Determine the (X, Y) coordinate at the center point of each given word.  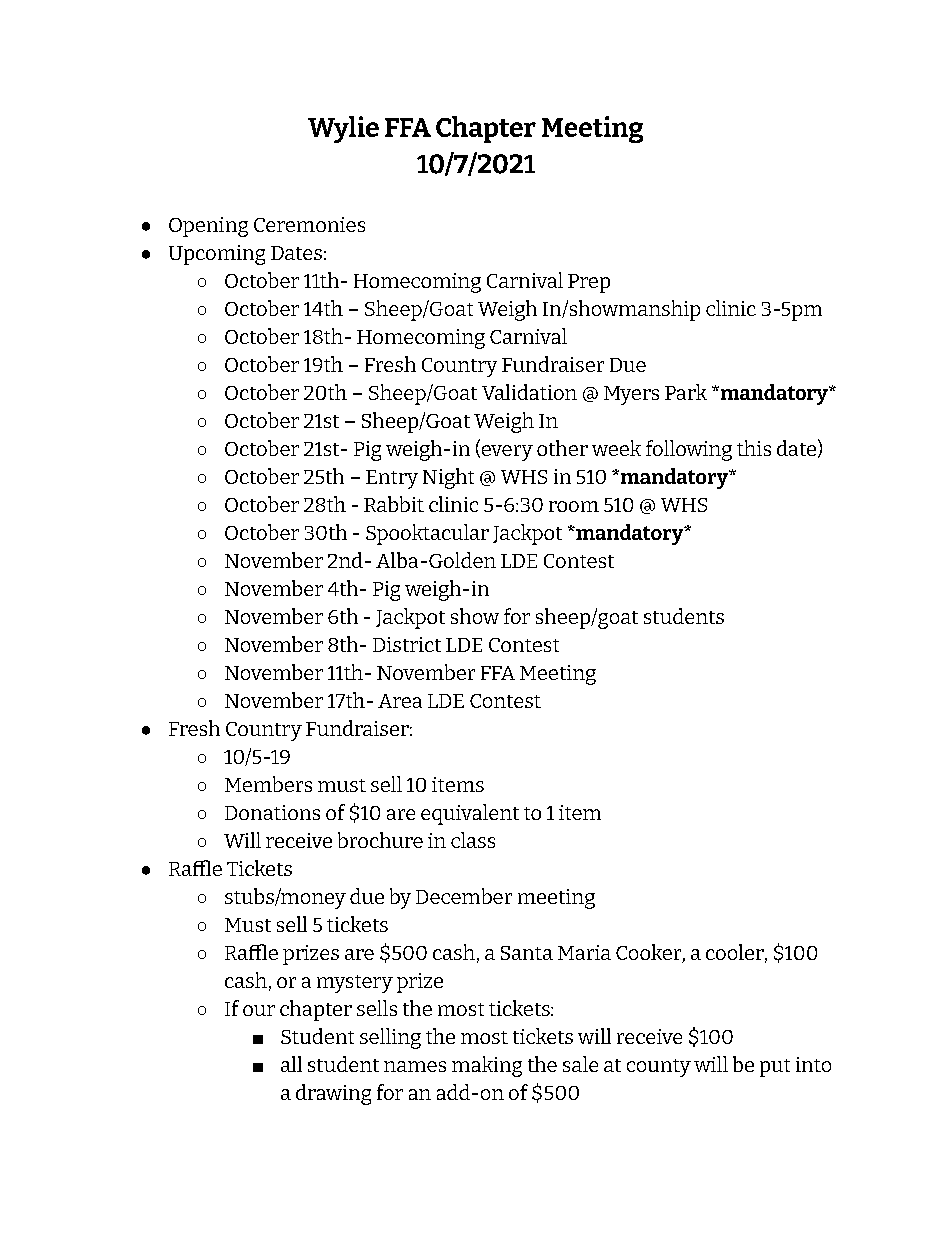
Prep (589, 283)
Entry (392, 479)
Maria (584, 952)
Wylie (343, 129)
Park (686, 392)
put (775, 1068)
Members (268, 784)
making (487, 1066)
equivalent (470, 814)
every (506, 453)
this (754, 448)
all (291, 1064)
